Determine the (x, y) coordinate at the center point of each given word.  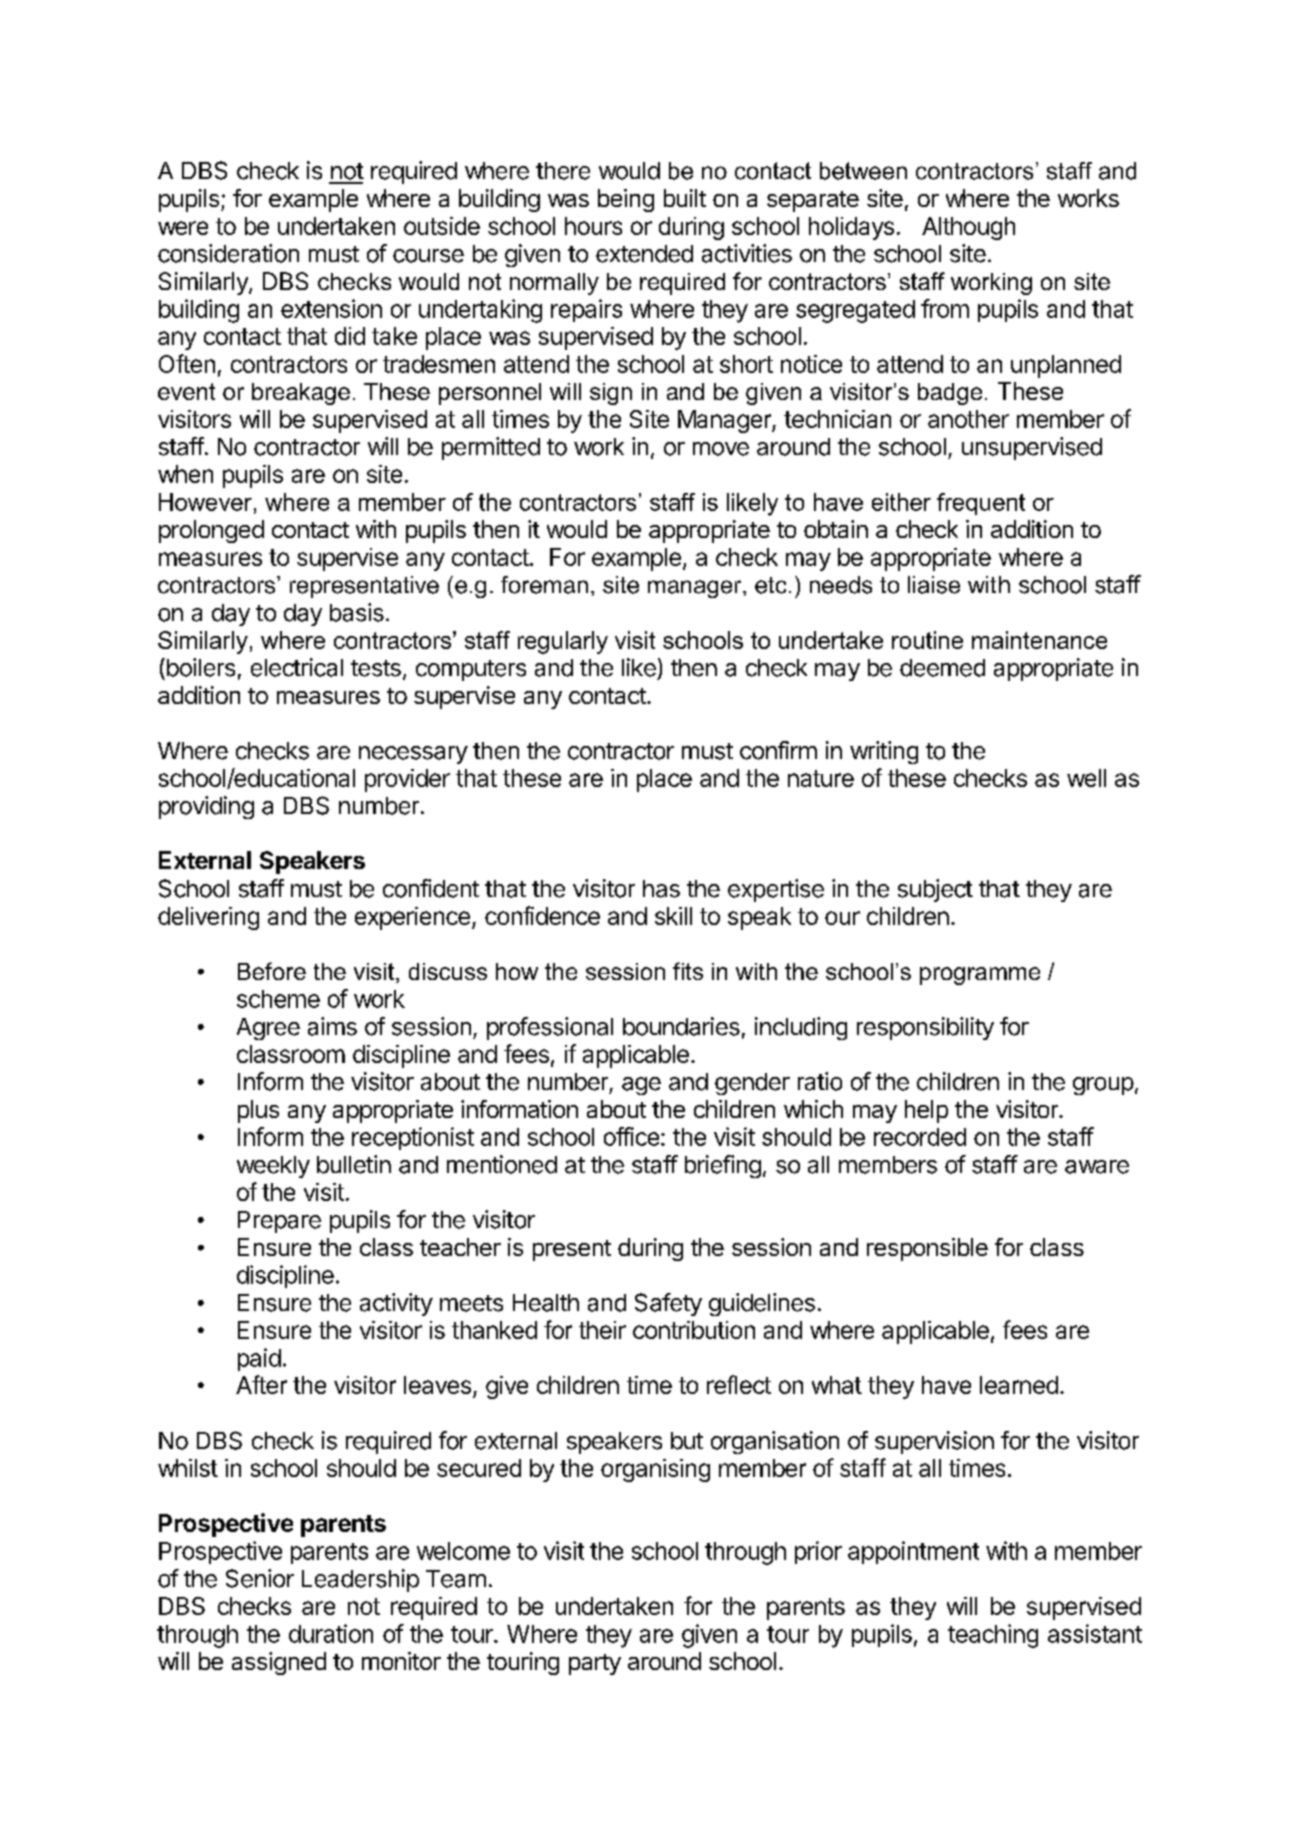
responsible (927, 1249)
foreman (544, 585)
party (595, 1664)
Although (968, 228)
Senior (260, 1578)
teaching (993, 1636)
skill (673, 916)
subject (935, 890)
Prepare (279, 1222)
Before (272, 971)
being (626, 200)
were (183, 228)
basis (357, 612)
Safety (668, 1304)
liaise (934, 585)
